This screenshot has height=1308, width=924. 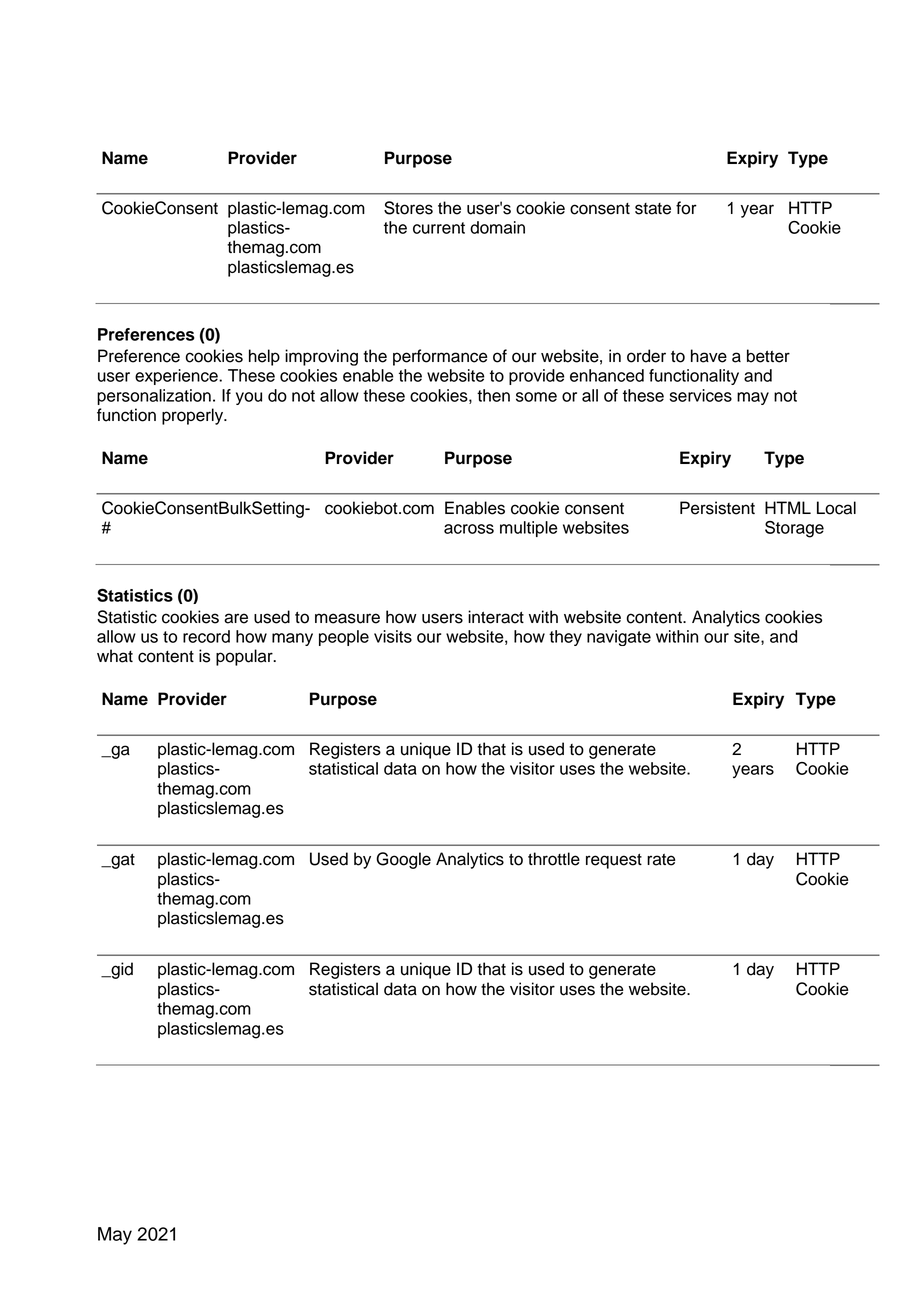 What do you see at coordinates (497, 227) in the screenshot?
I see `domain` at bounding box center [497, 227].
